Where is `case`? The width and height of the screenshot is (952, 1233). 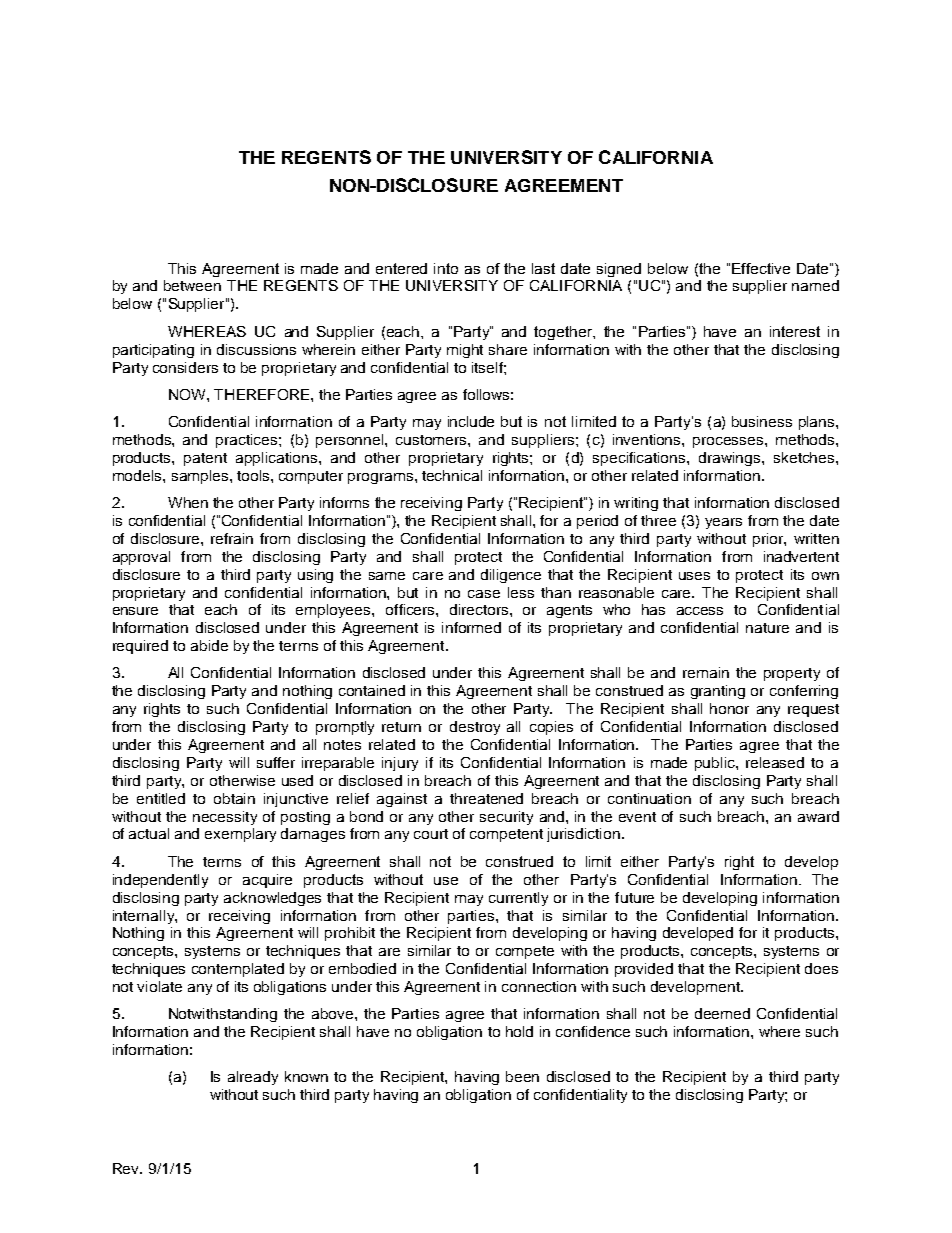
case is located at coordinates (484, 594).
